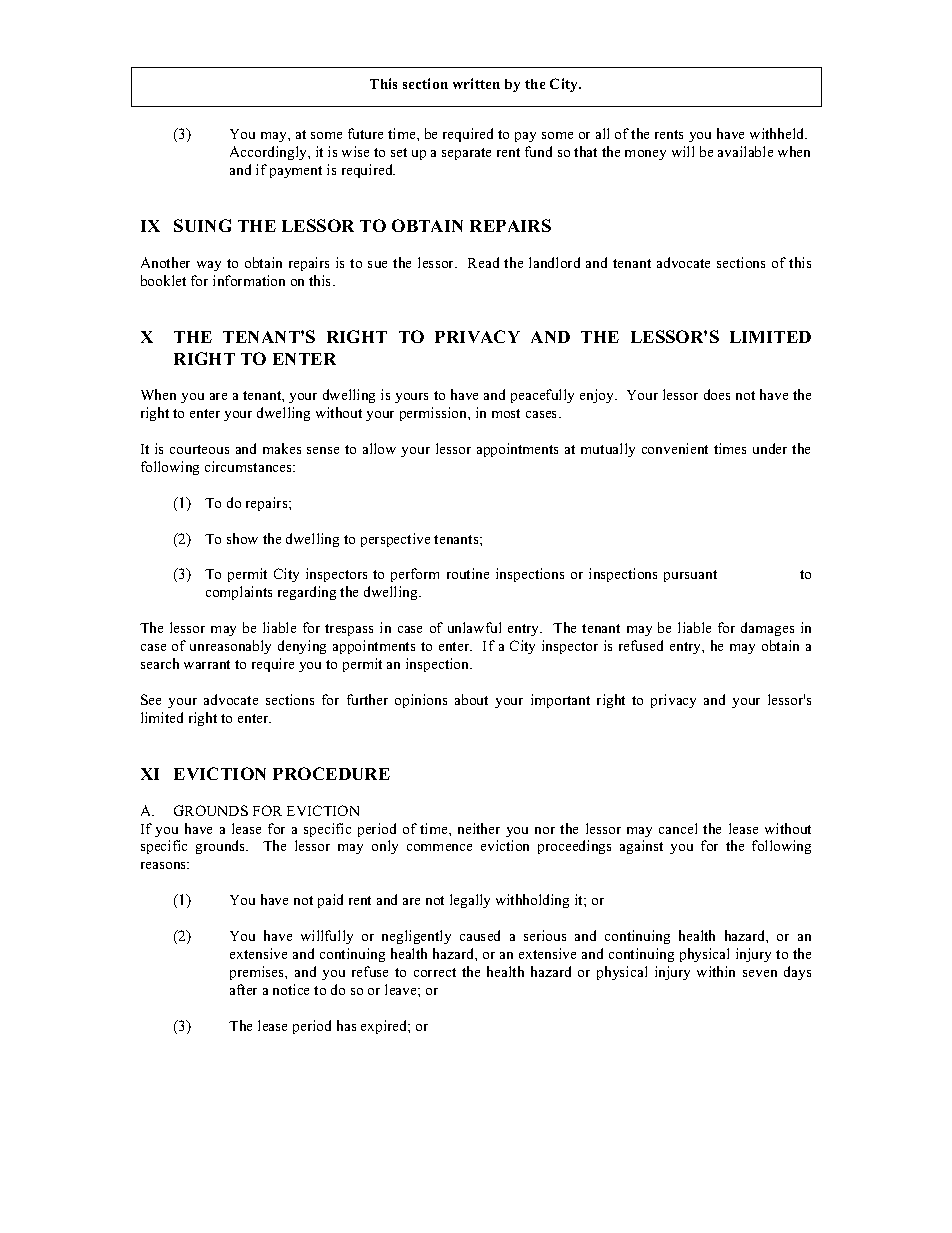 This screenshot has height=1233, width=952. Describe the element at coordinates (767, 629) in the screenshot. I see `damages` at that location.
